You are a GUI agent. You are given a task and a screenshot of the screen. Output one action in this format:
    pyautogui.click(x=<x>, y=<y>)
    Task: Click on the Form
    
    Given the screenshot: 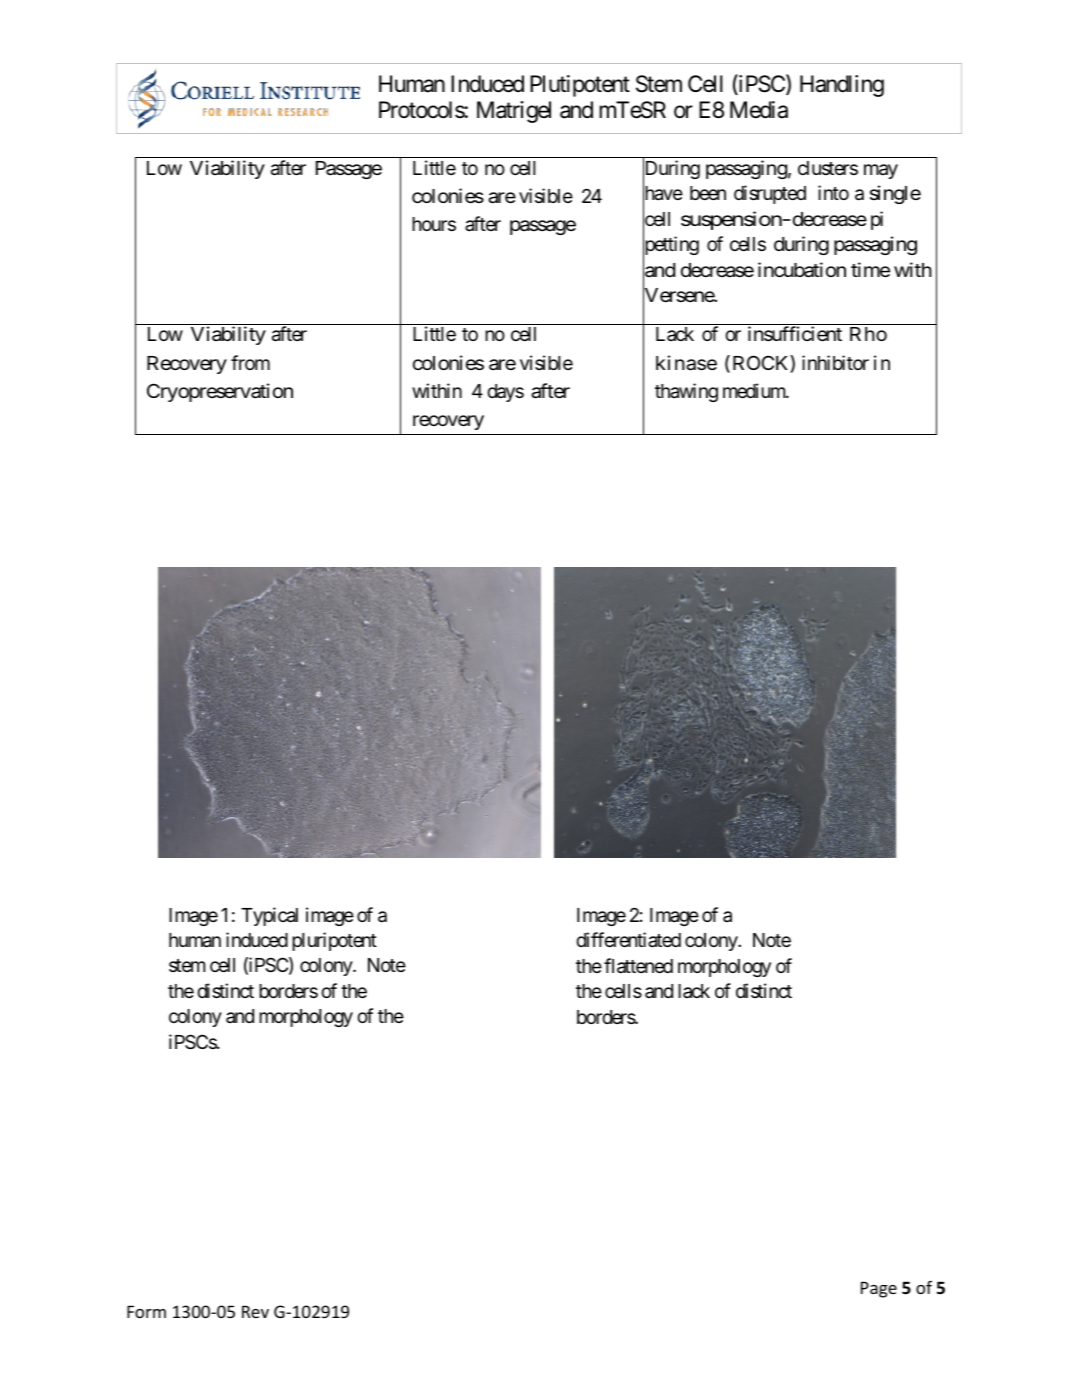 What is the action you would take?
    pyautogui.click(x=146, y=1311)
